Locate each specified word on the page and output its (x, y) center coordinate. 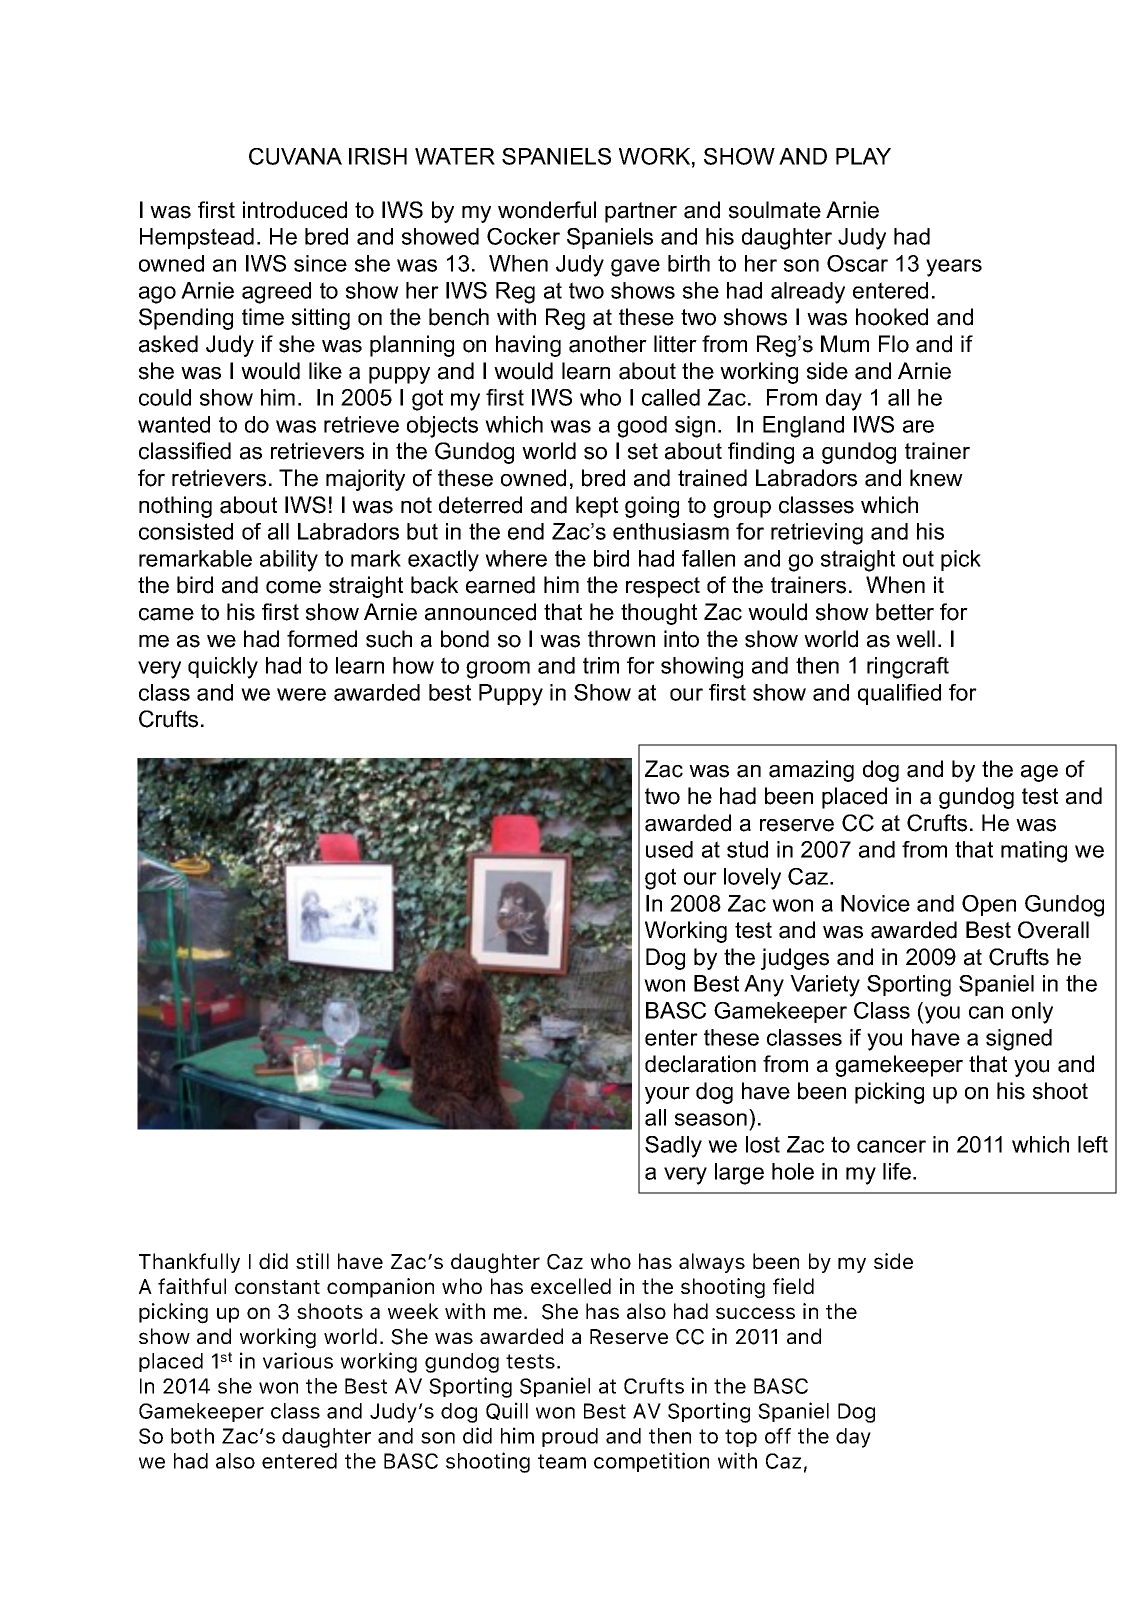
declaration (700, 1064)
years (954, 268)
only (1032, 1013)
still (312, 1261)
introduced (295, 210)
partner (641, 212)
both (192, 1436)
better (905, 612)
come (293, 587)
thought (659, 614)
